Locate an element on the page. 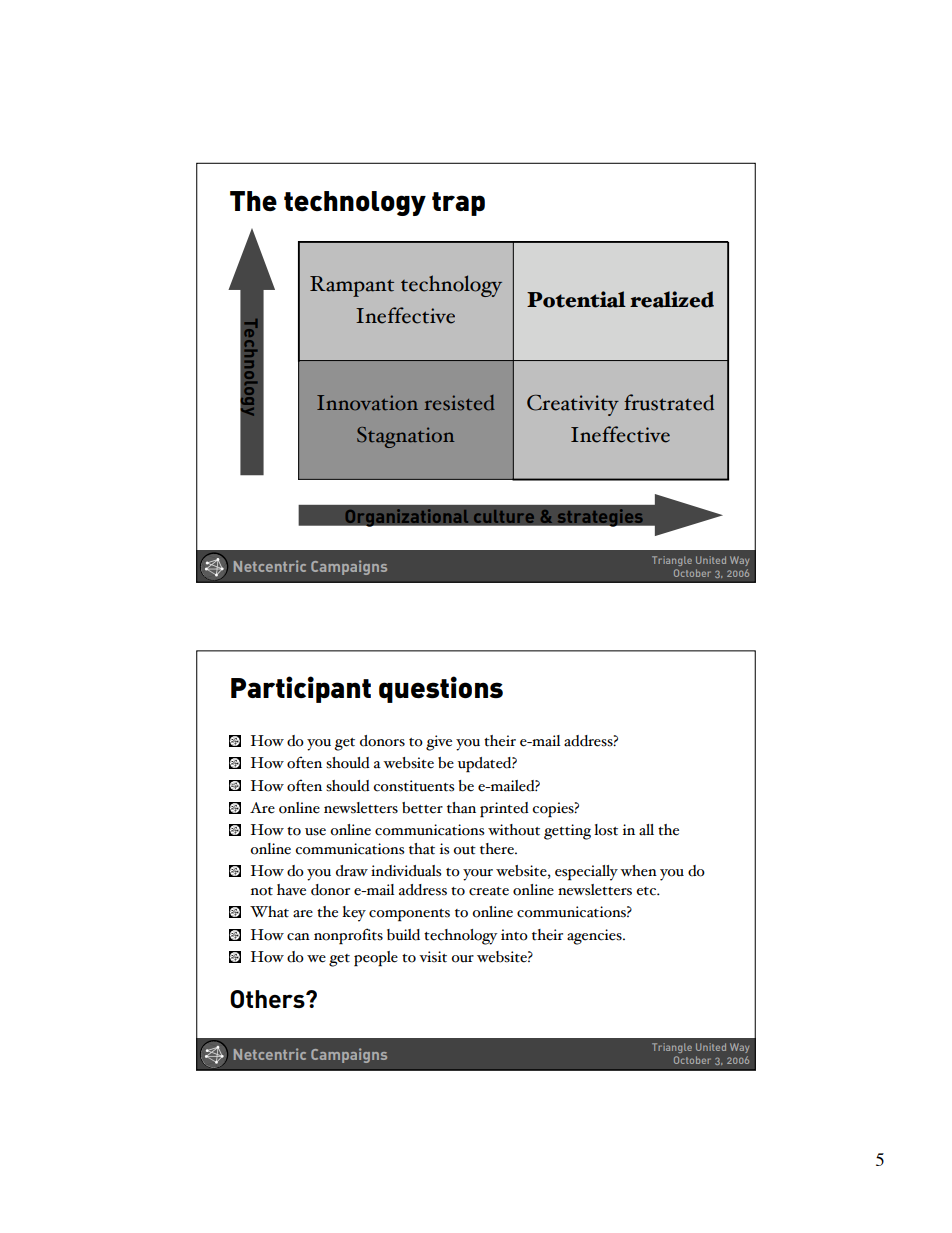 The image size is (952, 1233). trap is located at coordinates (458, 204).
